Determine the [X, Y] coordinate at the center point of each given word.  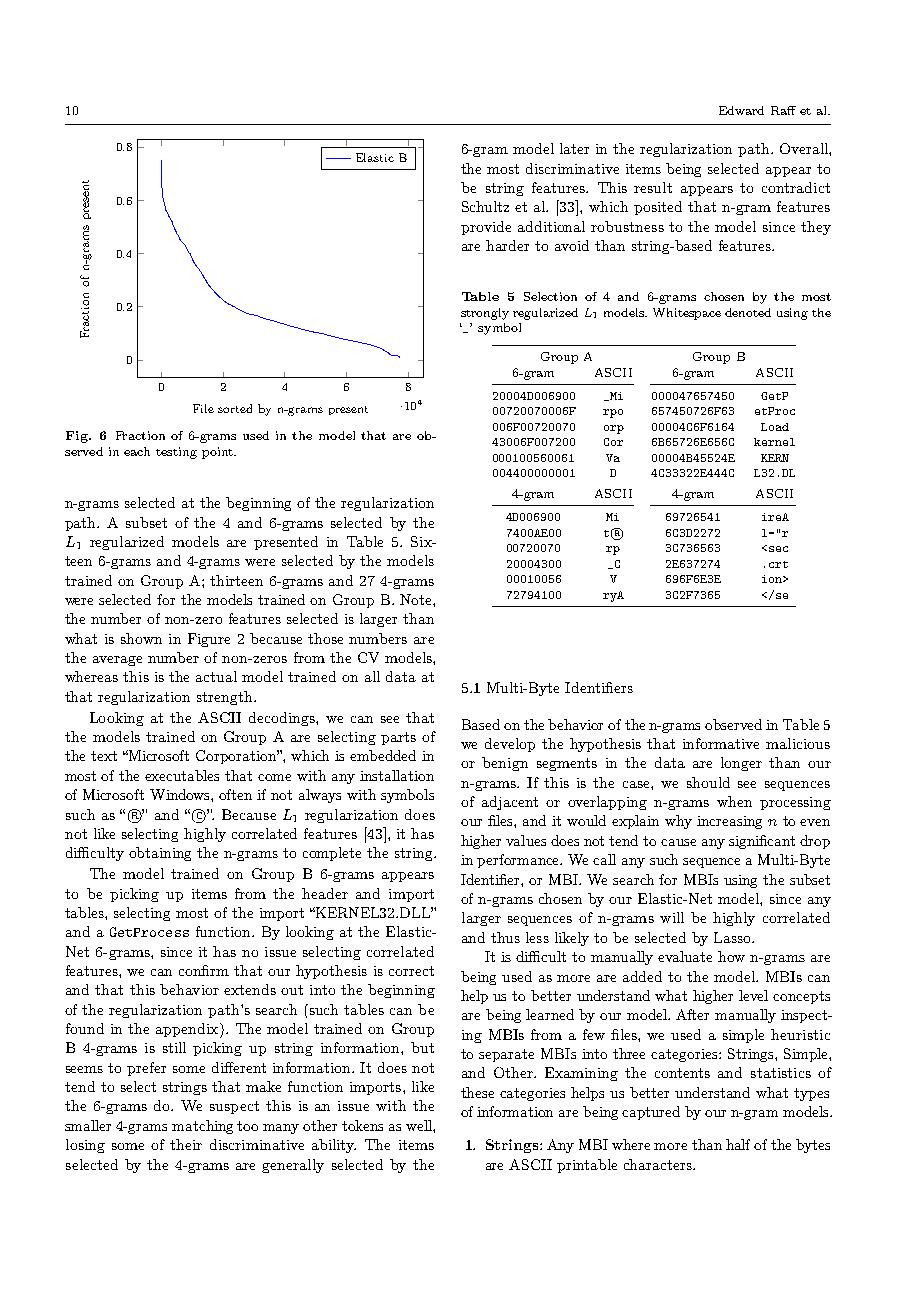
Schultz [485, 206]
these [477, 1092]
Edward [741, 110]
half [738, 1144]
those [325, 638]
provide [486, 228]
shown [141, 638]
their [186, 1144]
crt [778, 564]
